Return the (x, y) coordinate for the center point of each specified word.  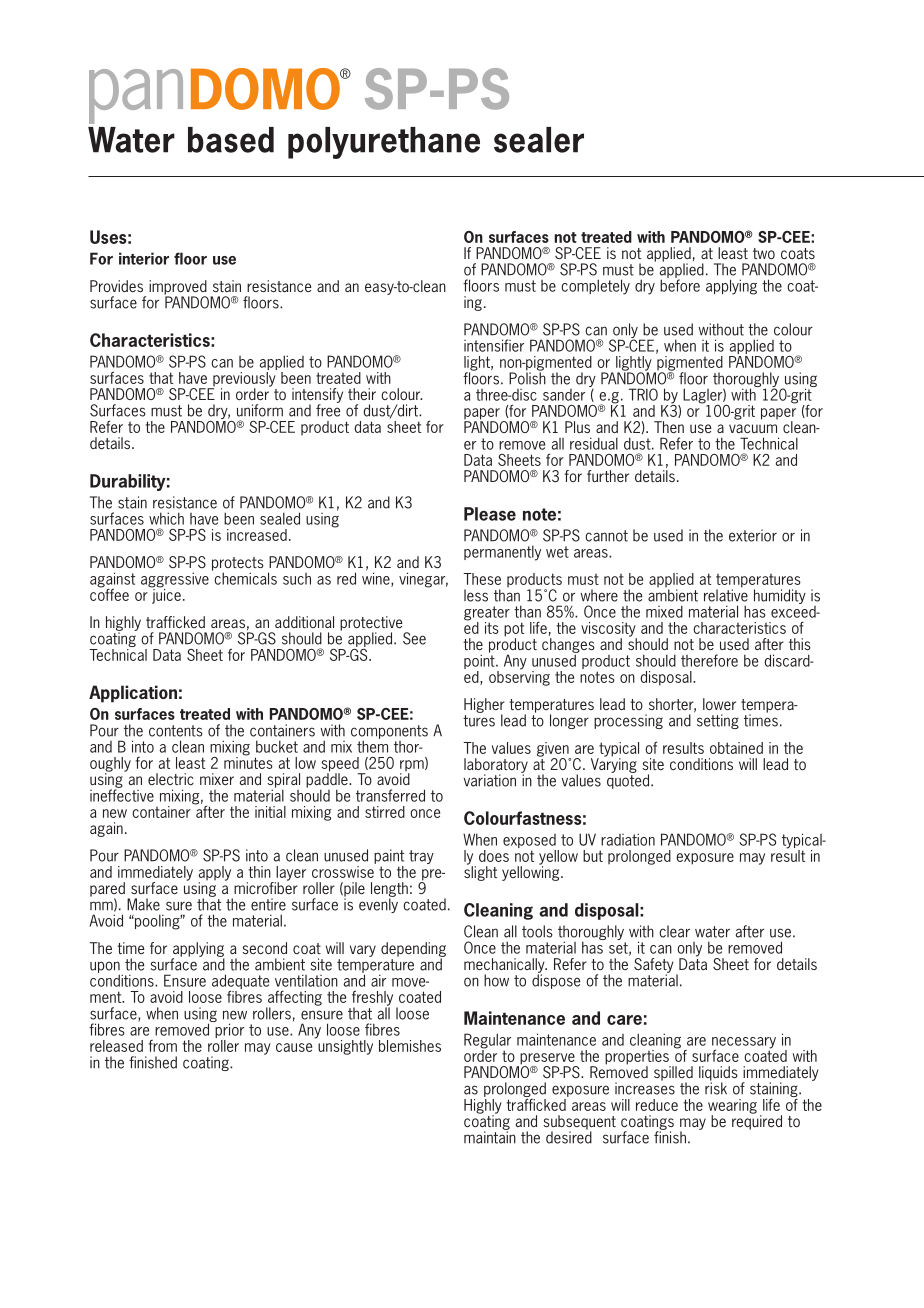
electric (171, 779)
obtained (736, 748)
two (764, 253)
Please (490, 514)
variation (490, 780)
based (231, 140)
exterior (753, 535)
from (162, 1046)
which (166, 518)
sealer (539, 140)
